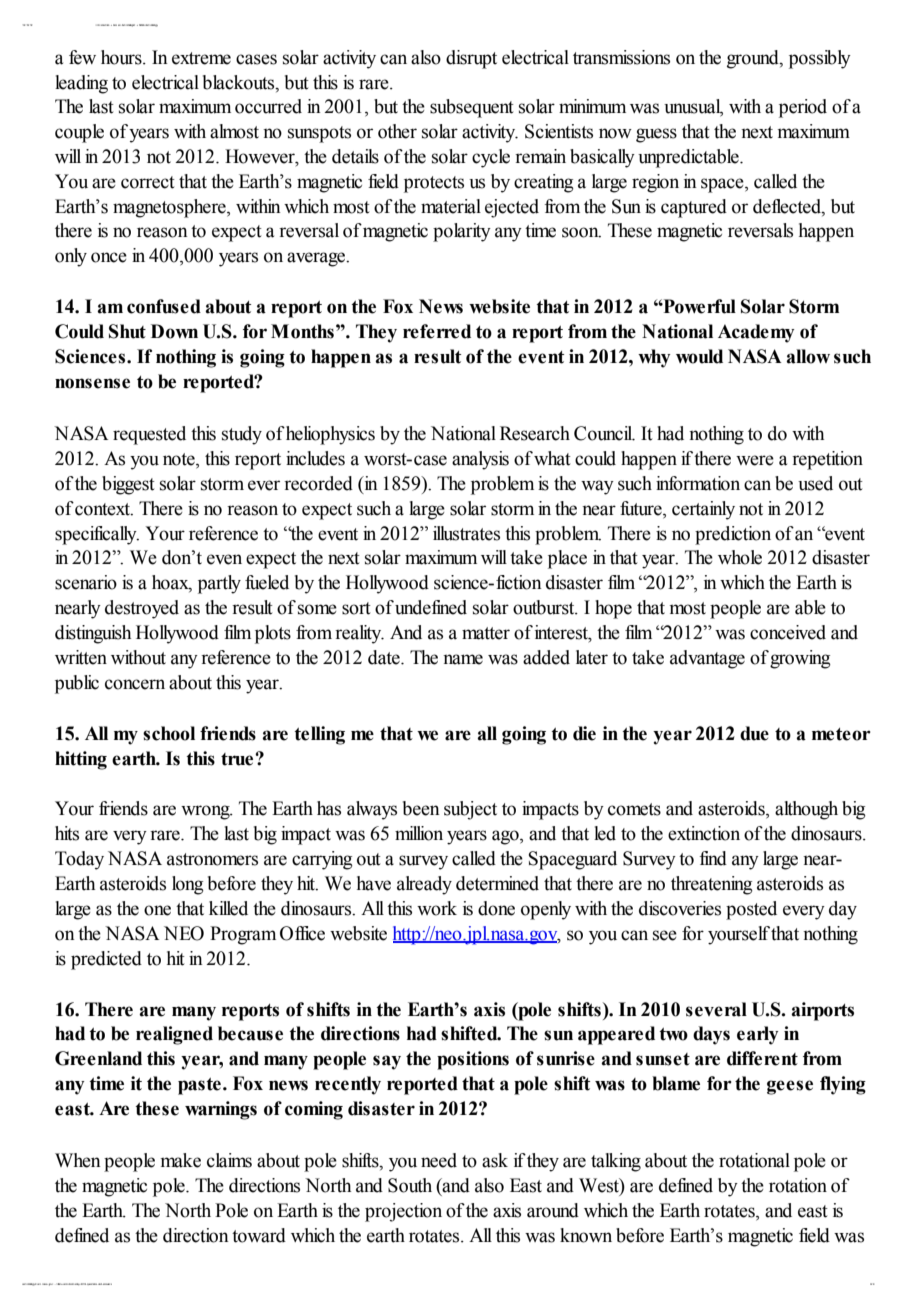 The width and height of the screenshot is (924, 1308). Describe the element at coordinates (463, 659) in the screenshot. I see `name` at that location.
